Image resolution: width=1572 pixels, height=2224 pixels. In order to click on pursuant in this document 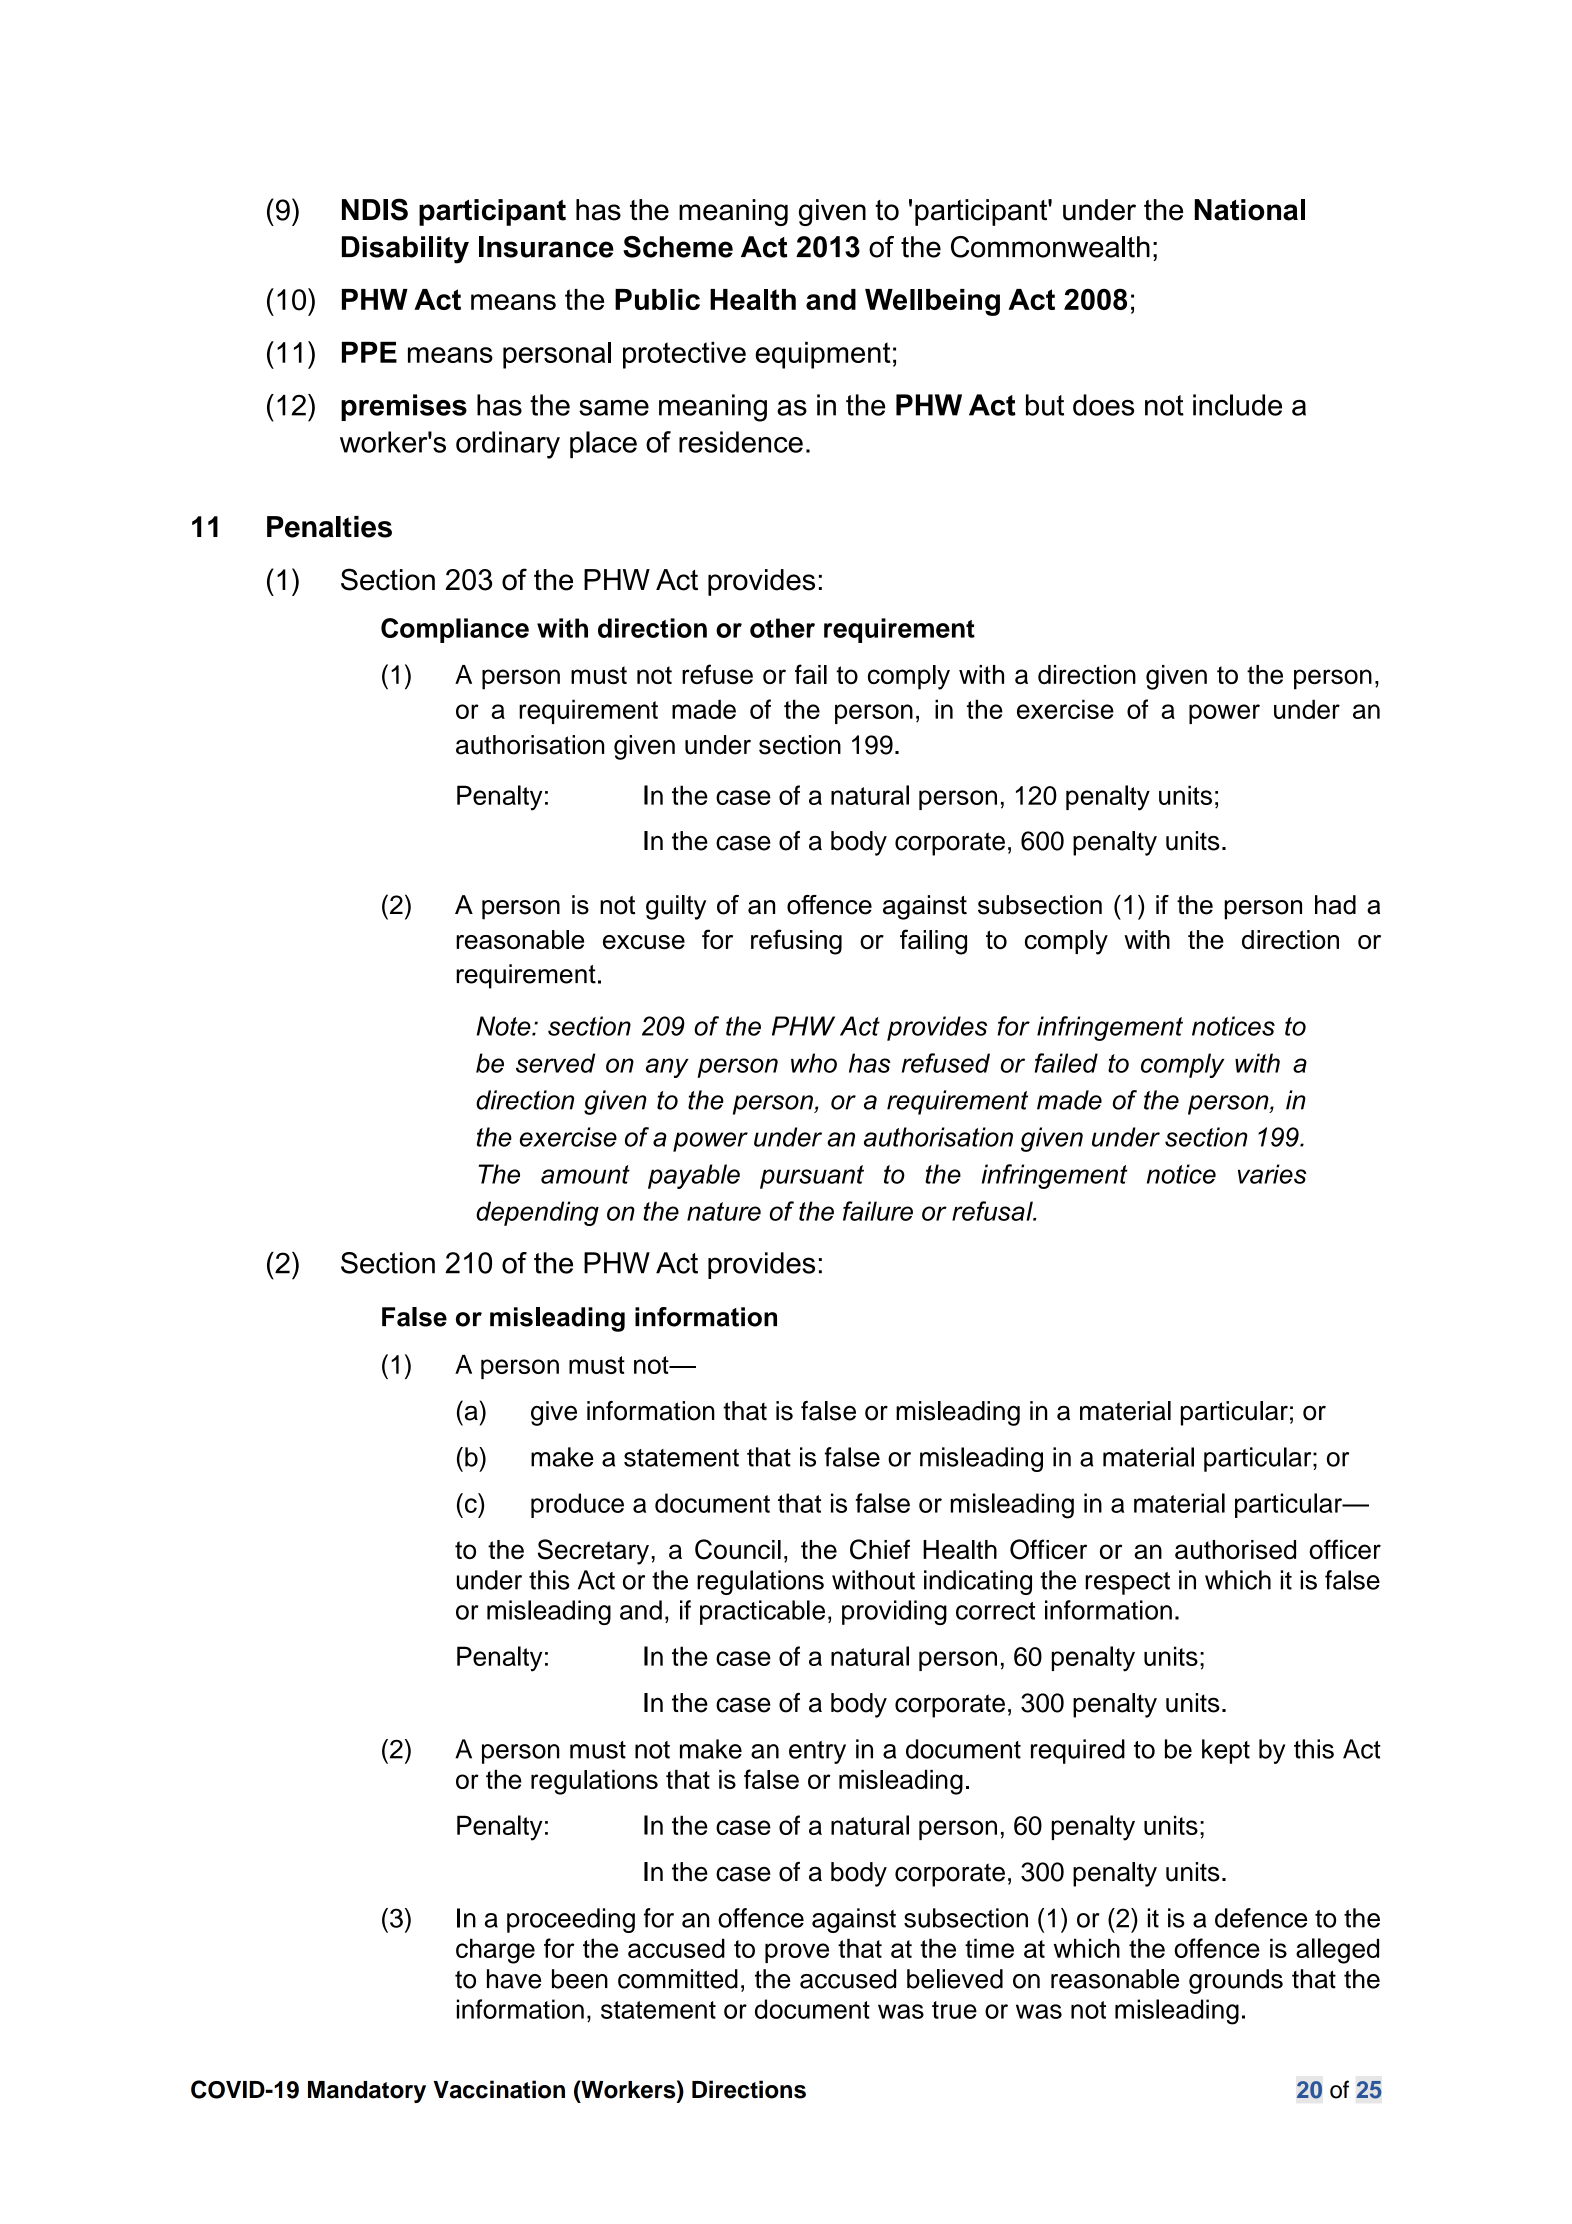, I will do `click(812, 1177)`.
